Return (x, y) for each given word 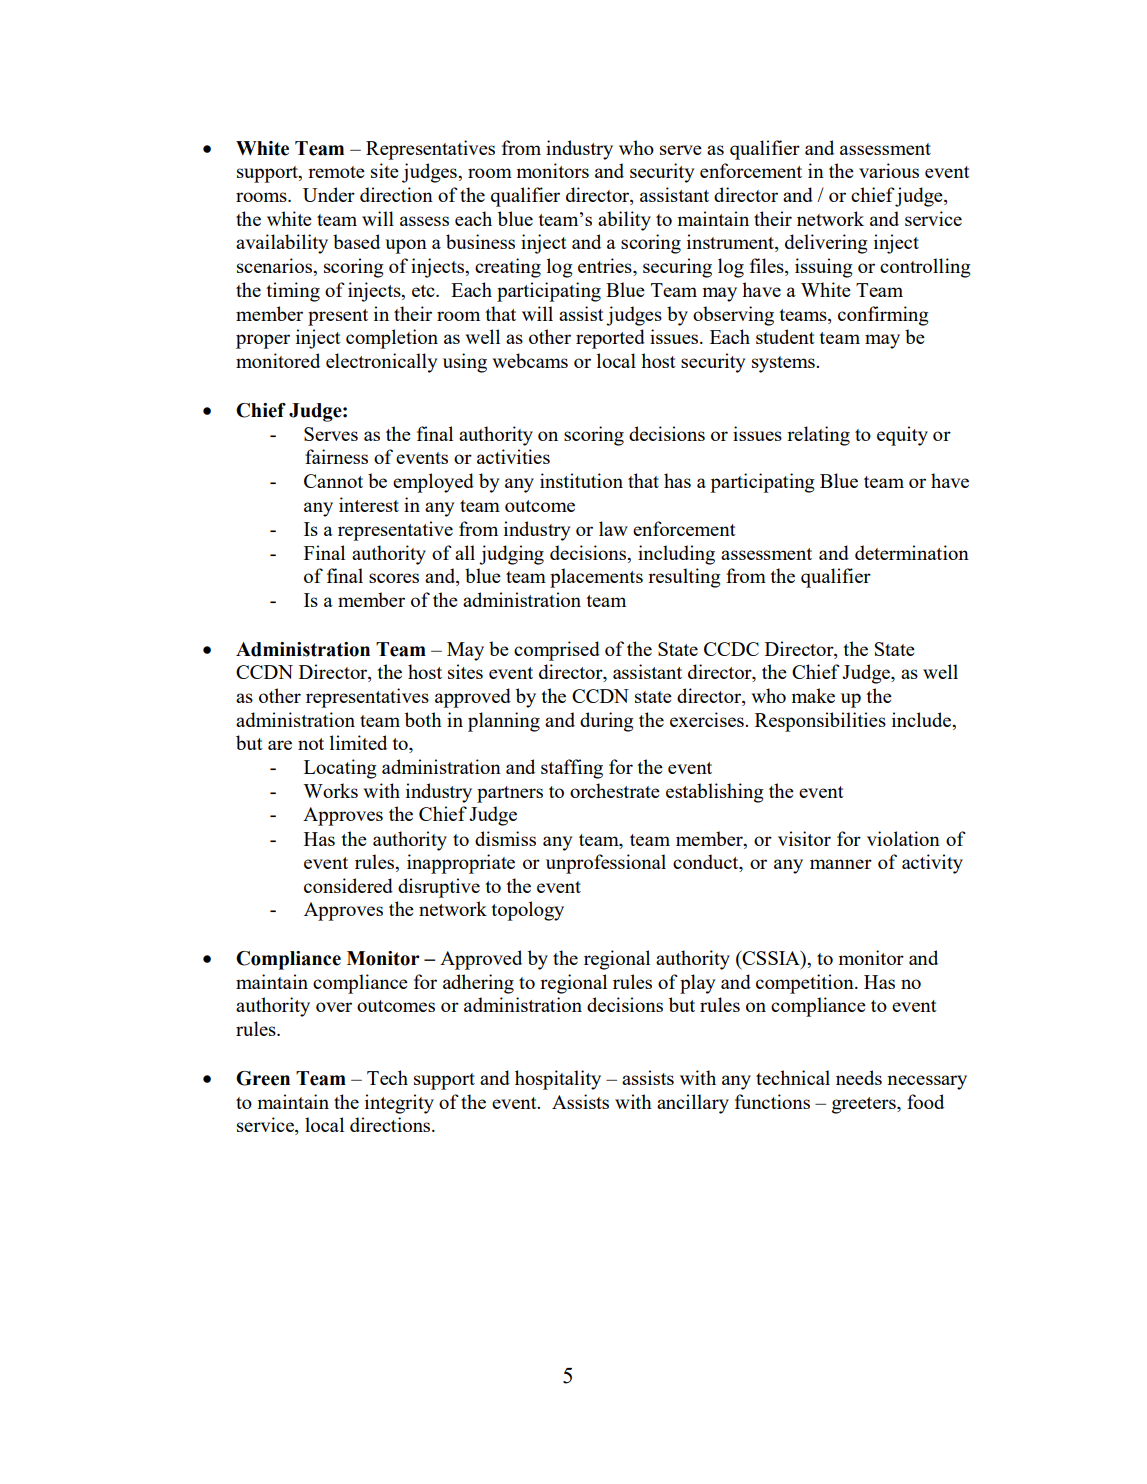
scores (394, 578)
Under (329, 194)
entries (606, 267)
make (813, 695)
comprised (557, 651)
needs (859, 1077)
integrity (399, 1104)
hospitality (558, 1080)
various (889, 170)
